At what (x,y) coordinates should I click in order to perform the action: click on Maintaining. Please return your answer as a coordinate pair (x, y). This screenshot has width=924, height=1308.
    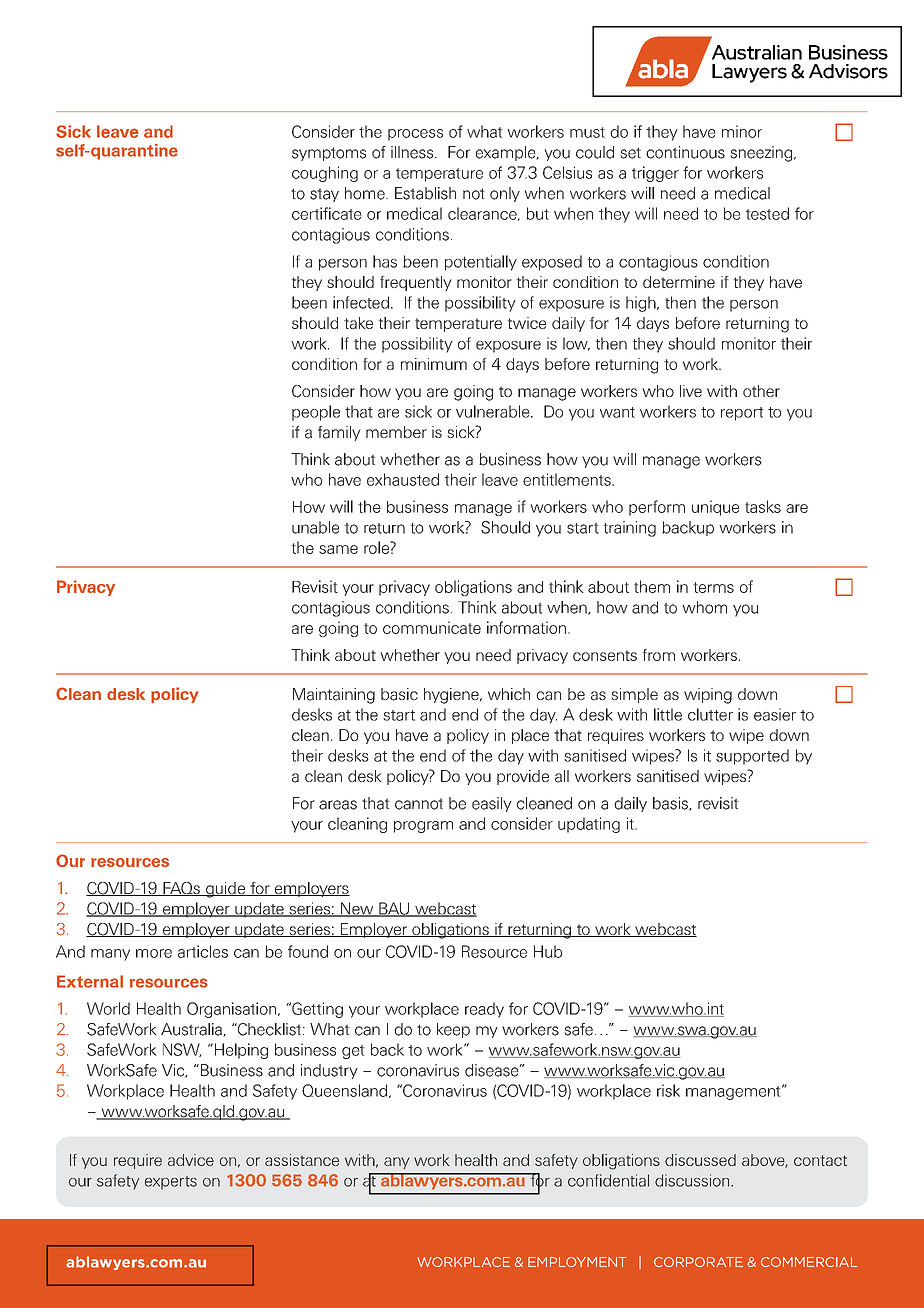
    Looking at the image, I should click on (334, 696).
